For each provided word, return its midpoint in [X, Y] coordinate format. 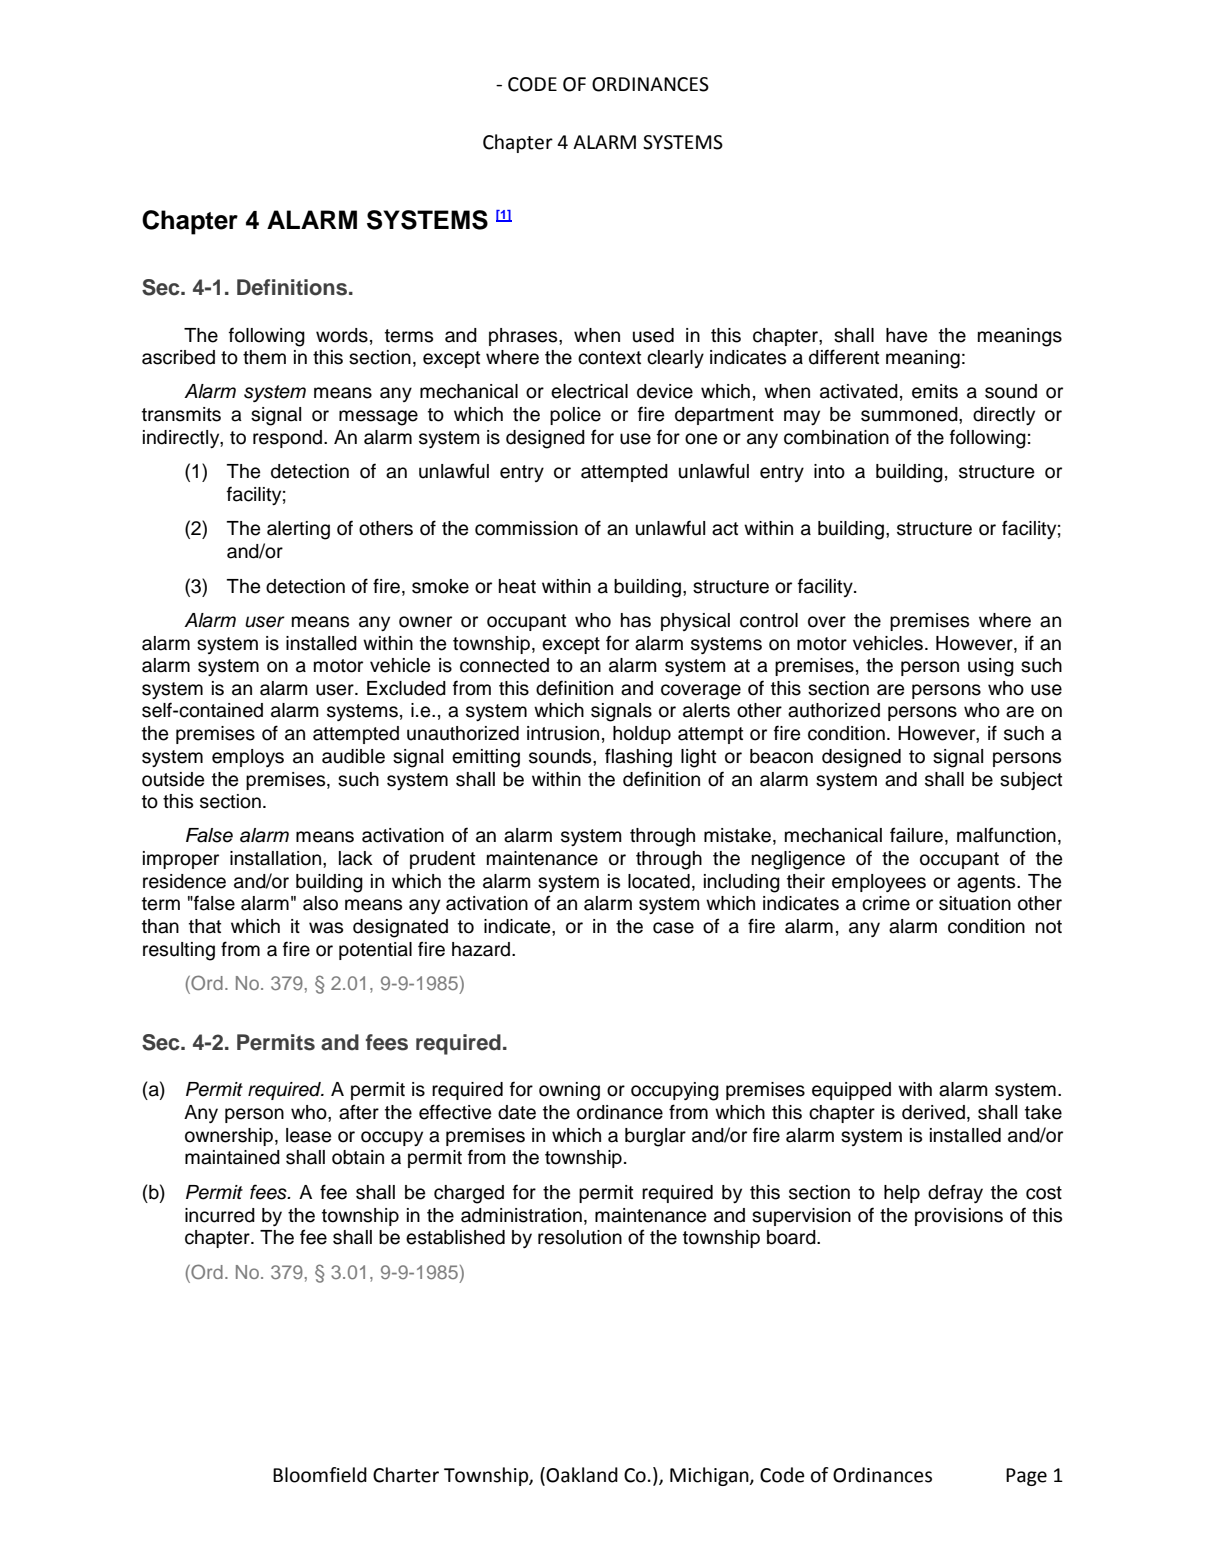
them [264, 357]
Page [1026, 1477]
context [609, 358]
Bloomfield [320, 1475]
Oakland [582, 1475]
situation [975, 903]
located [659, 881]
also [320, 903]
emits [935, 391]
